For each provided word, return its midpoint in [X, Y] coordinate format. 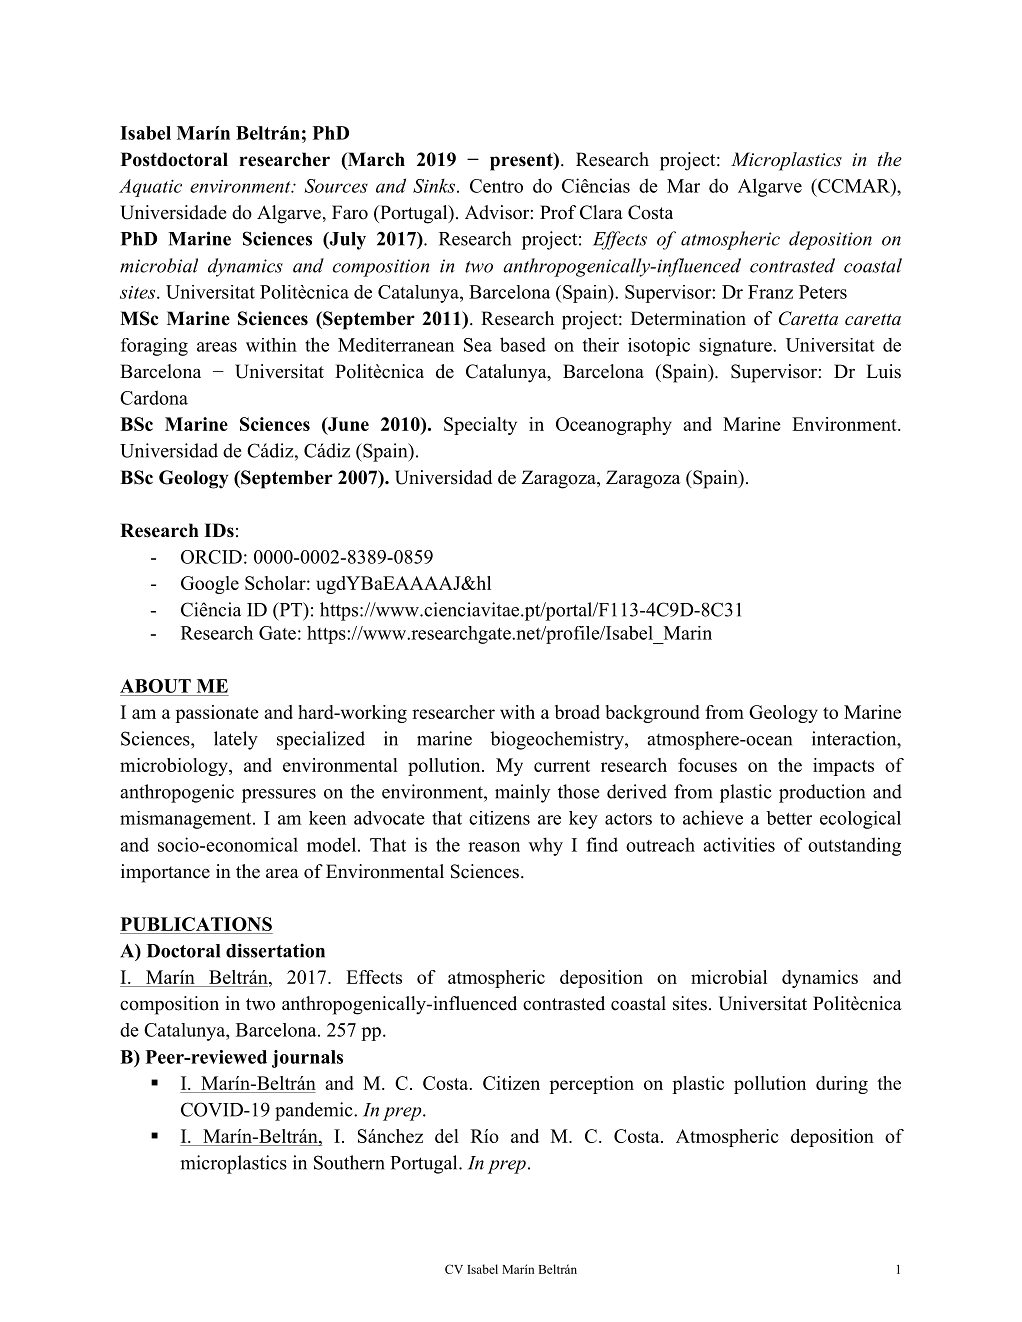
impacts [843, 767]
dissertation [275, 950]
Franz [770, 292]
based [523, 344]
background [653, 714]
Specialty [480, 426]
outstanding [854, 846]
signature [736, 347]
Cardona [154, 397]
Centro [496, 186]
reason [494, 847]
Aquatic [150, 188]
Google [210, 585]
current [562, 766]
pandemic [315, 1111]
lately [236, 740]
